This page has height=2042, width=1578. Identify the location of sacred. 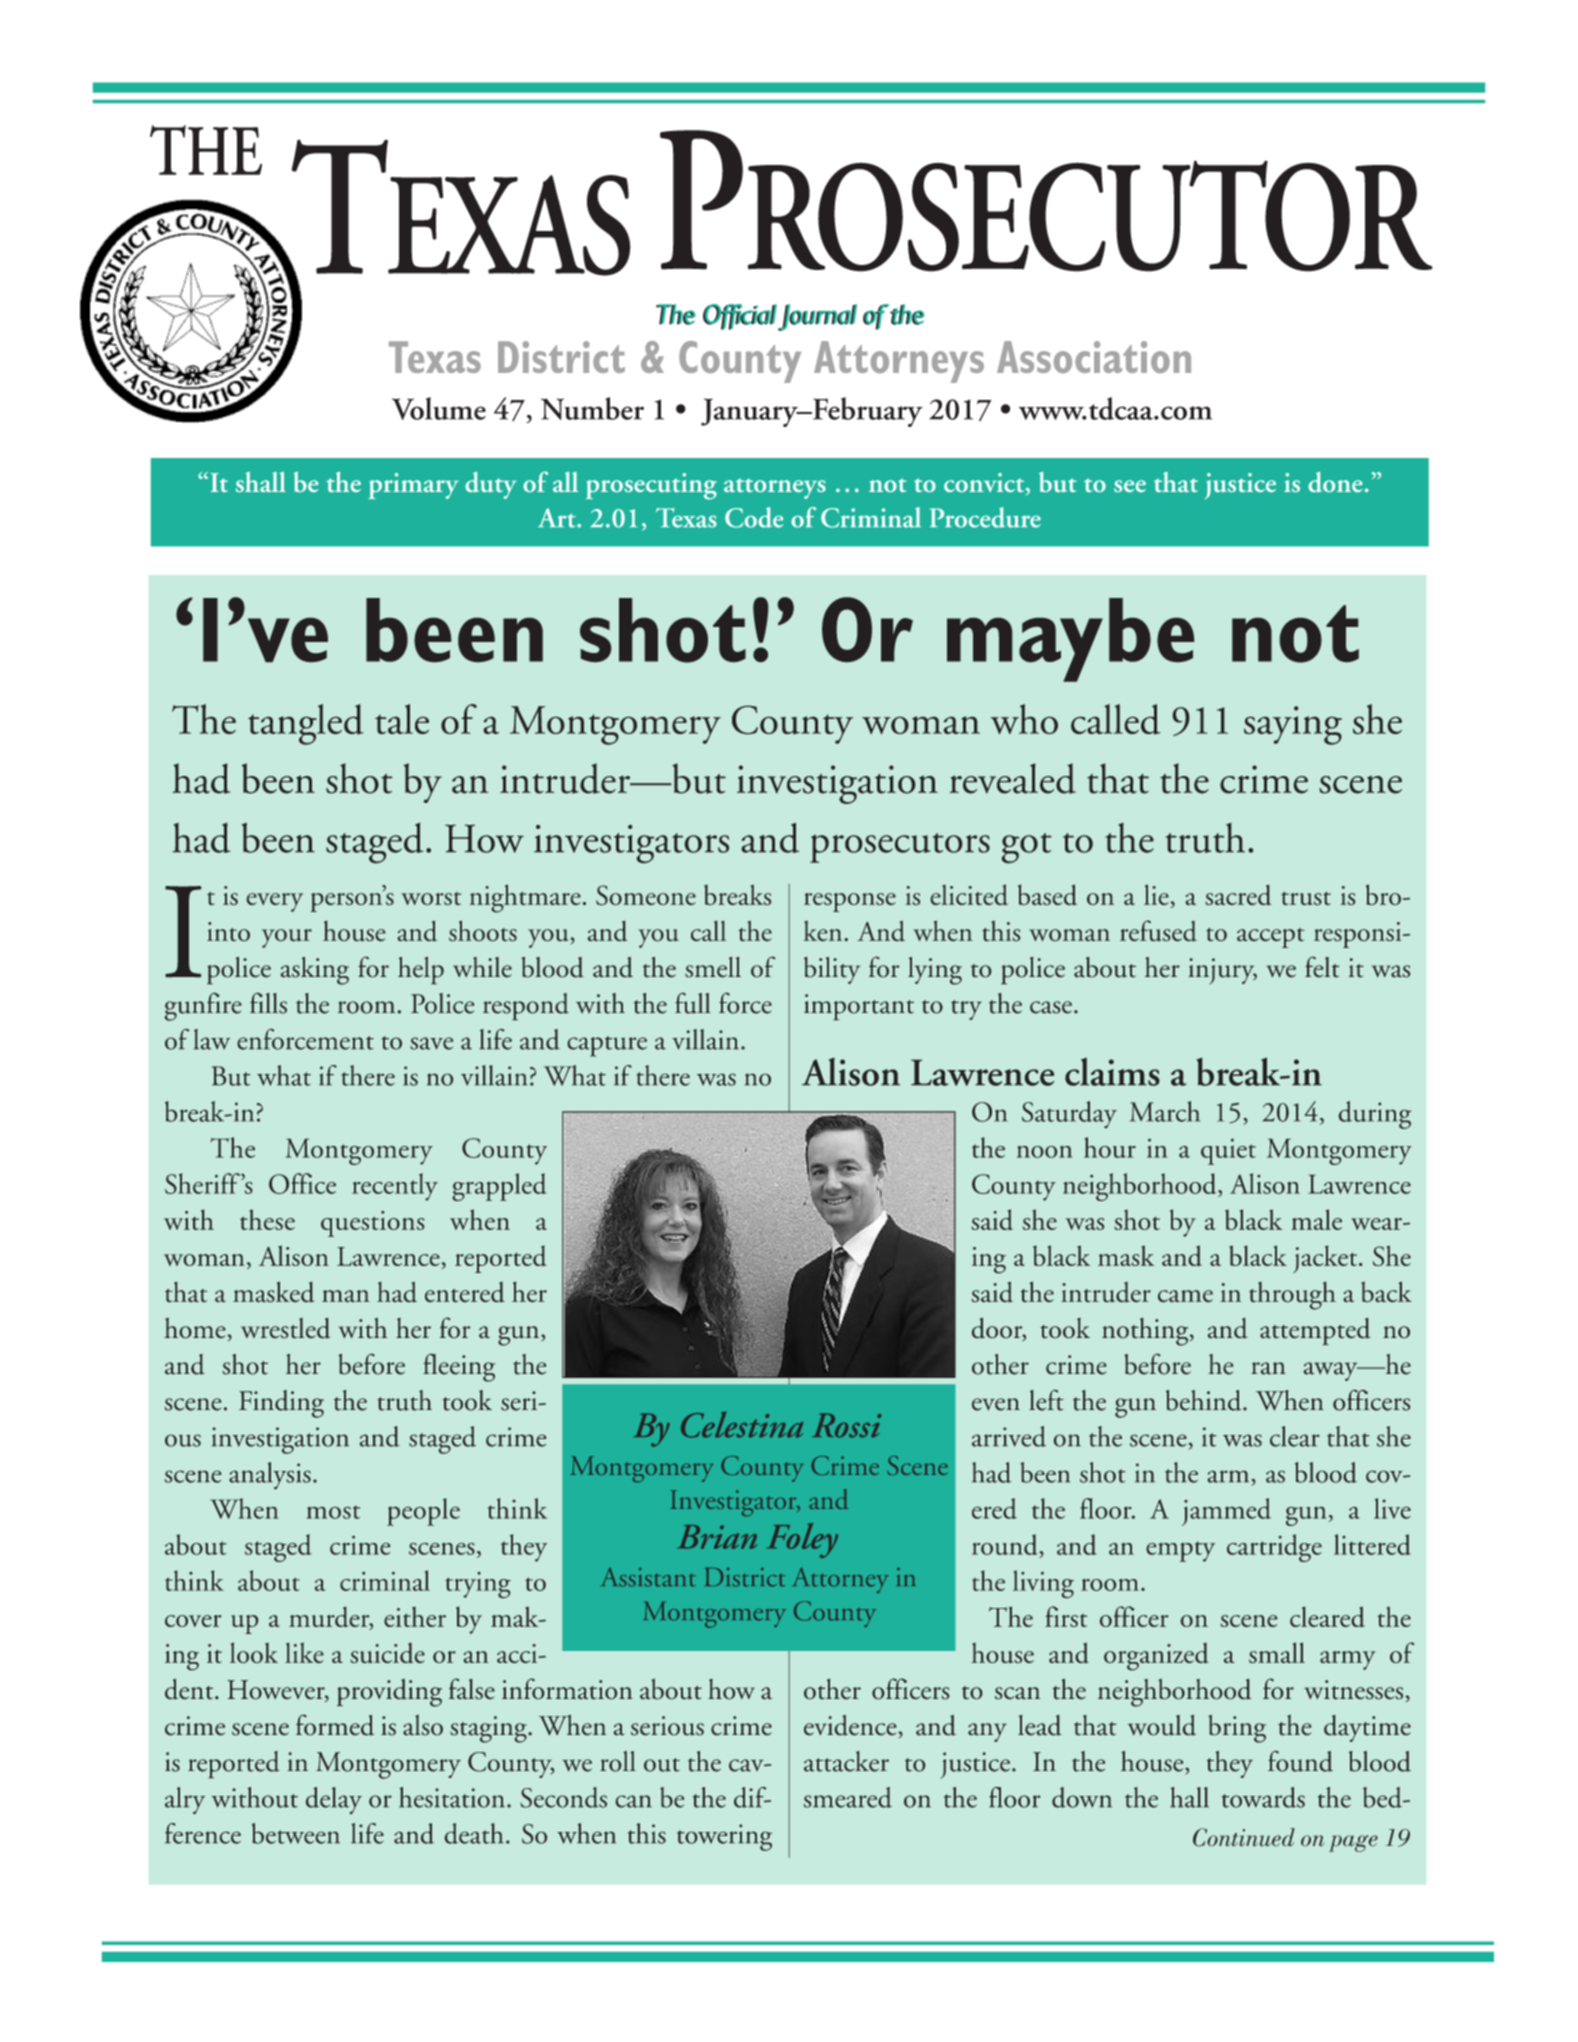
(1238, 895).
